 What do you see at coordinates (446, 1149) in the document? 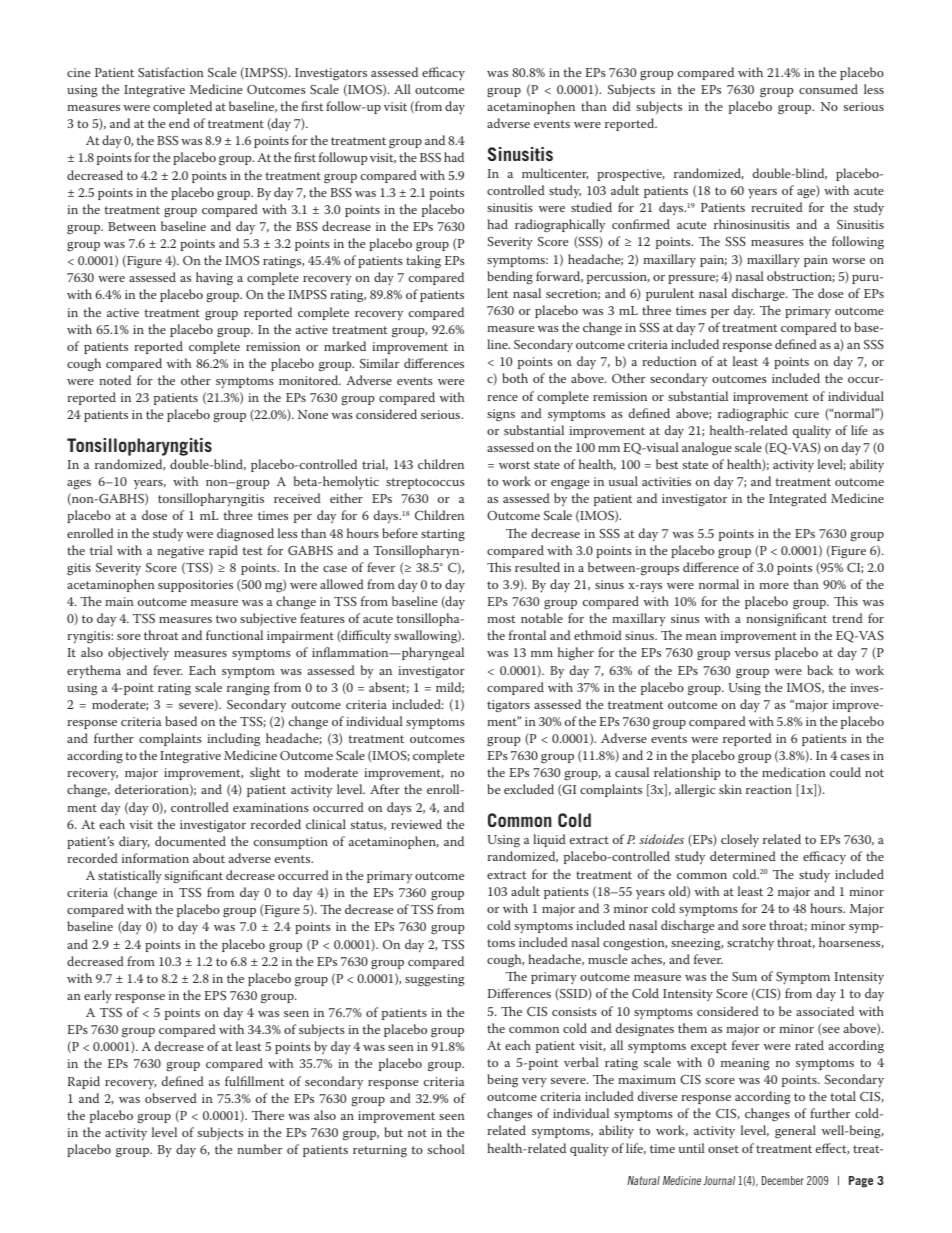
I see `school` at bounding box center [446, 1149].
